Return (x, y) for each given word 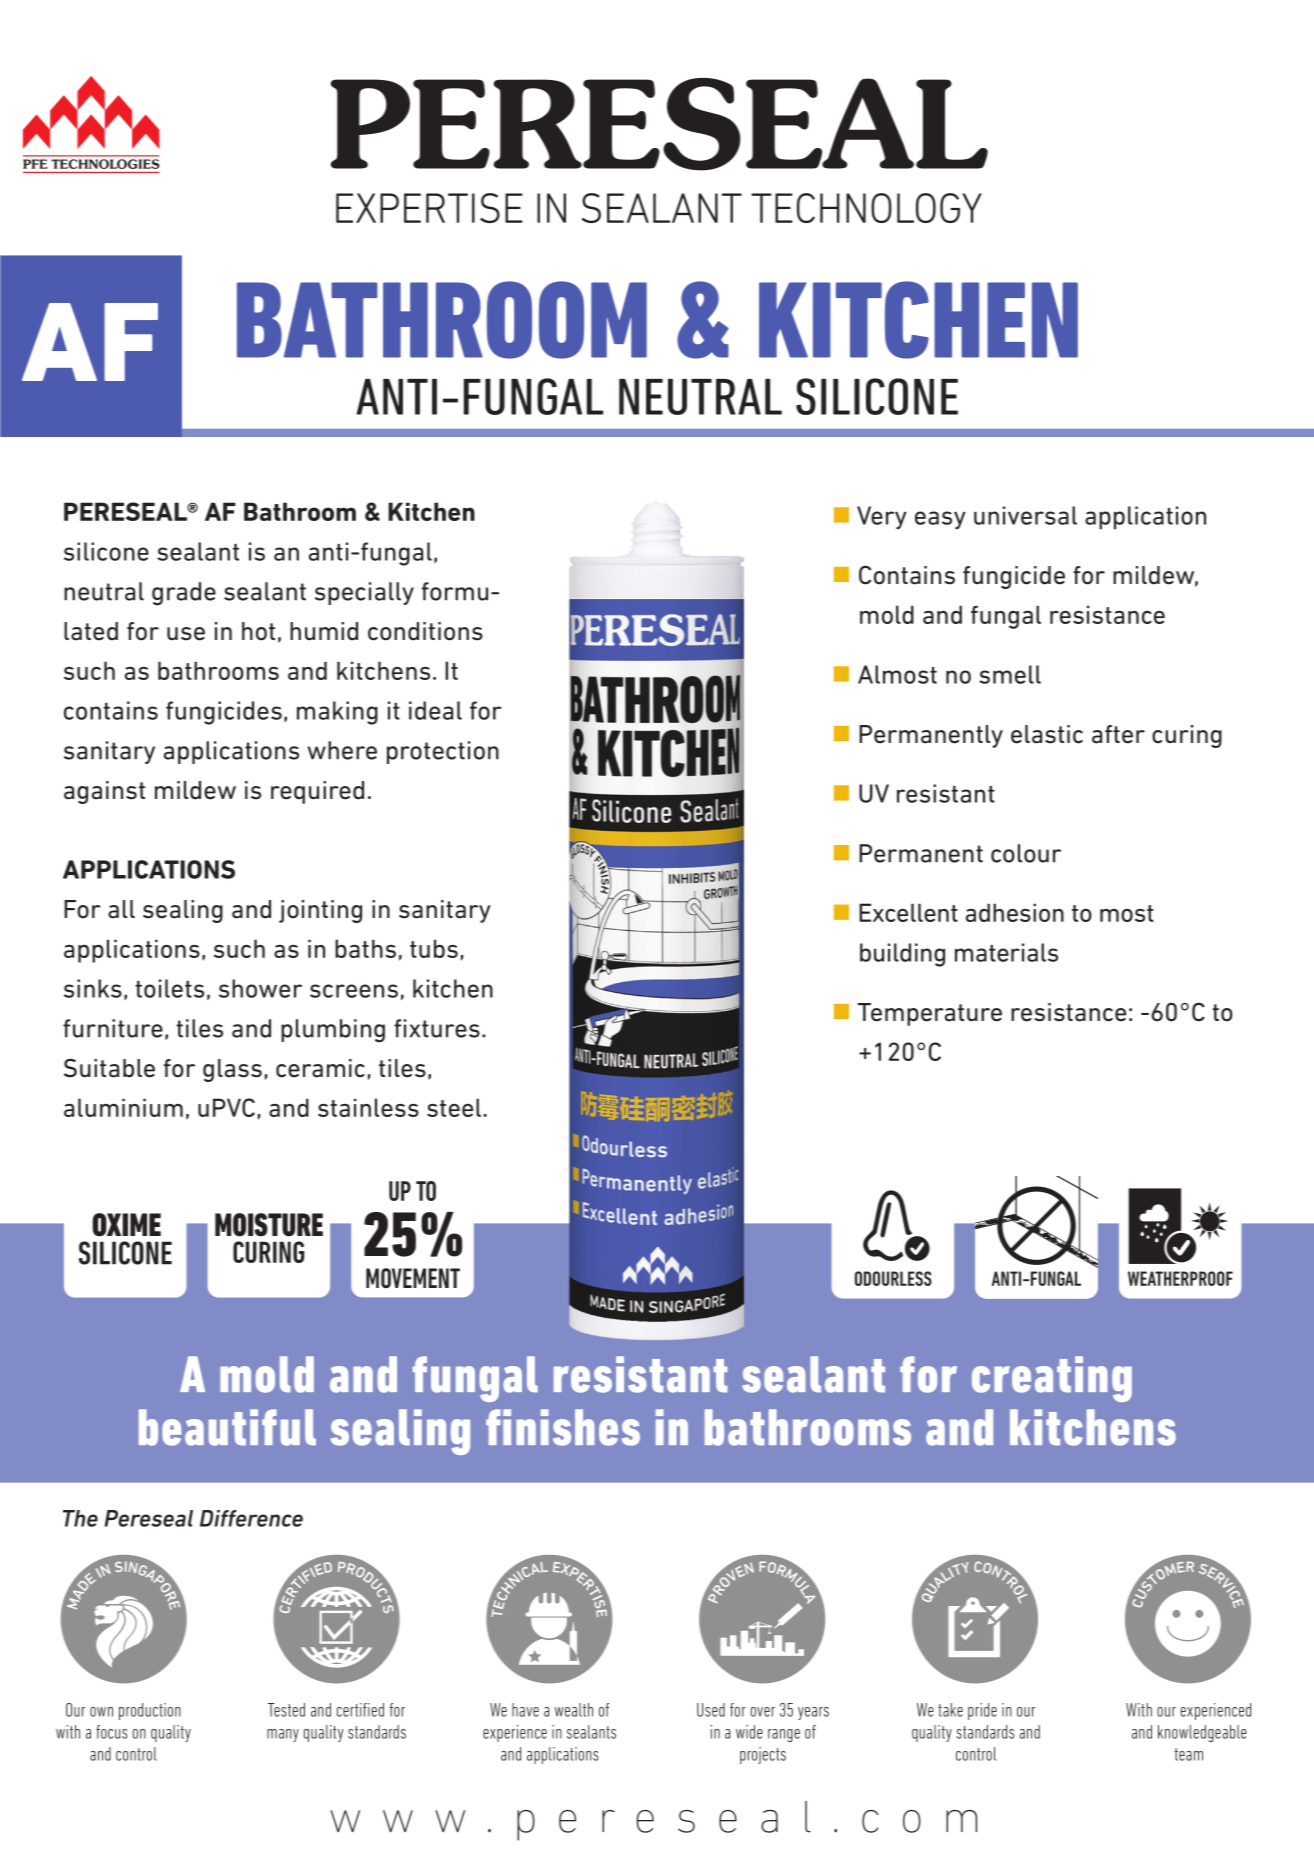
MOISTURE (269, 1225)
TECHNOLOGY (866, 208)
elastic (1047, 734)
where (342, 750)
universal (1025, 515)
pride (982, 1711)
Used (711, 1710)
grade (184, 594)
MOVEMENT (413, 1278)
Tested (286, 1710)
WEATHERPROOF (1180, 1278)
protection (443, 752)
